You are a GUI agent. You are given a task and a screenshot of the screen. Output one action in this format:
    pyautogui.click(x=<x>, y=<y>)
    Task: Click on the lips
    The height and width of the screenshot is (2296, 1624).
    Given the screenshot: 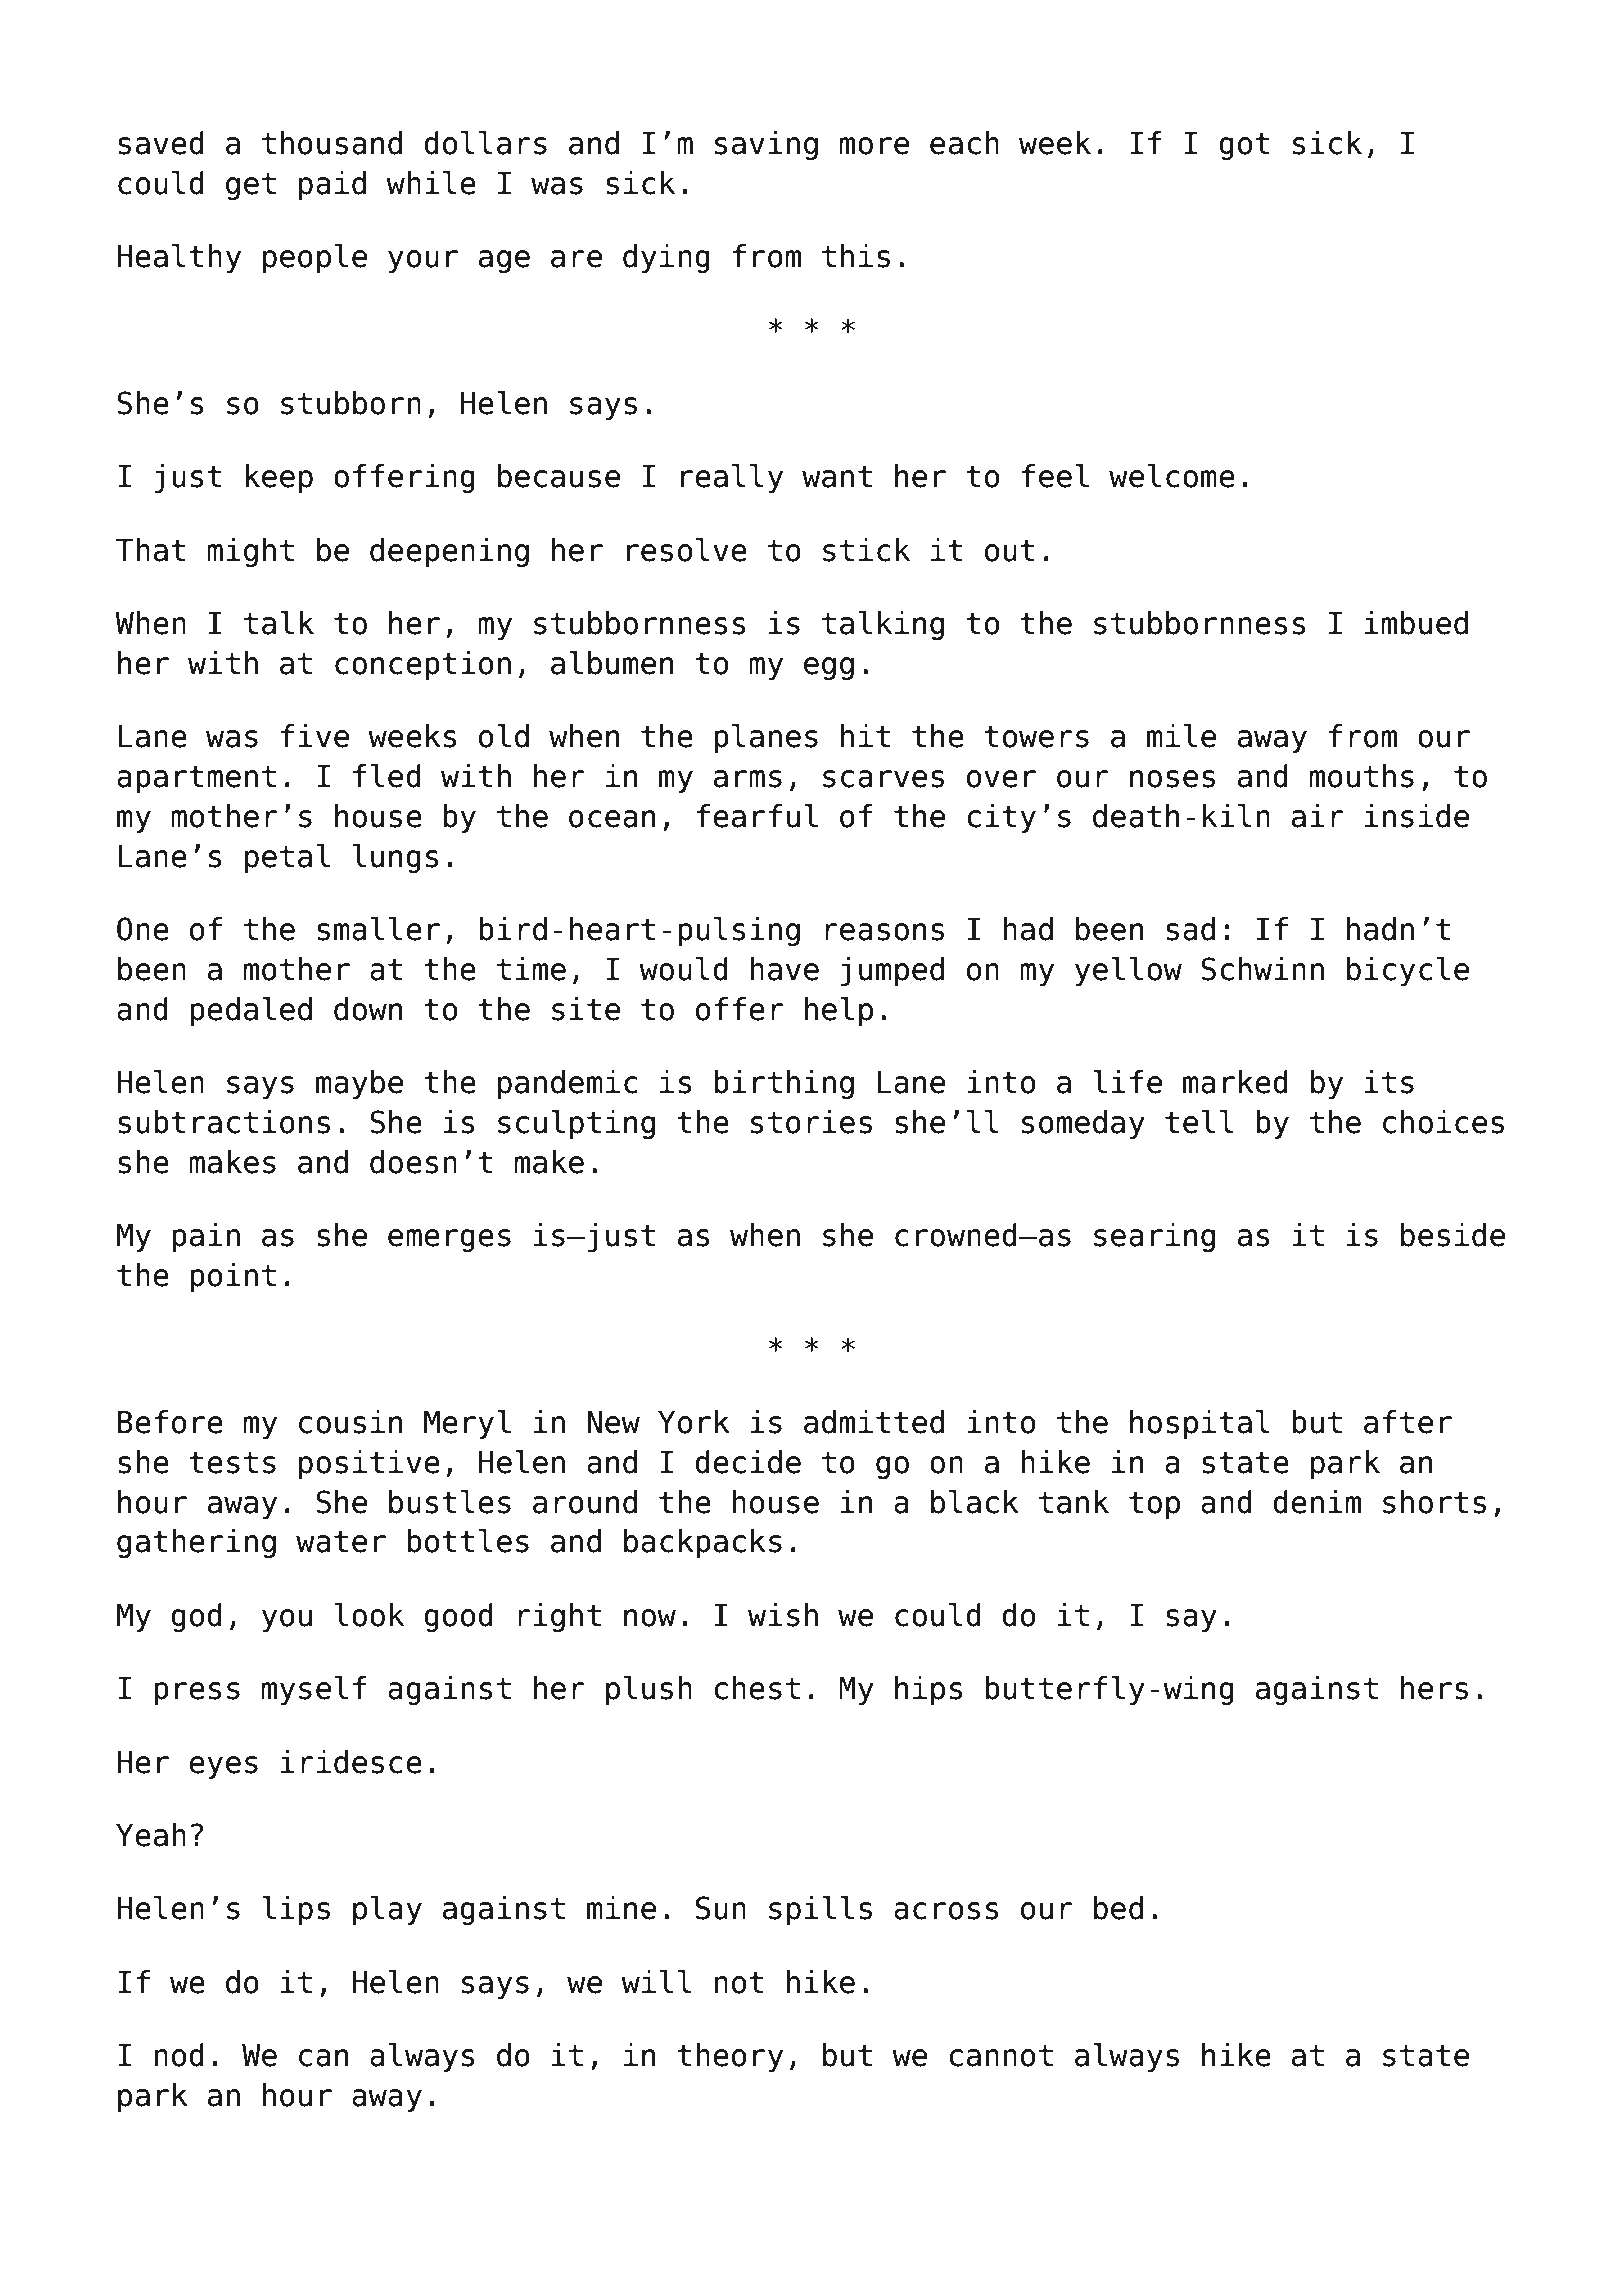 What is the action you would take?
    pyautogui.click(x=296, y=1910)
